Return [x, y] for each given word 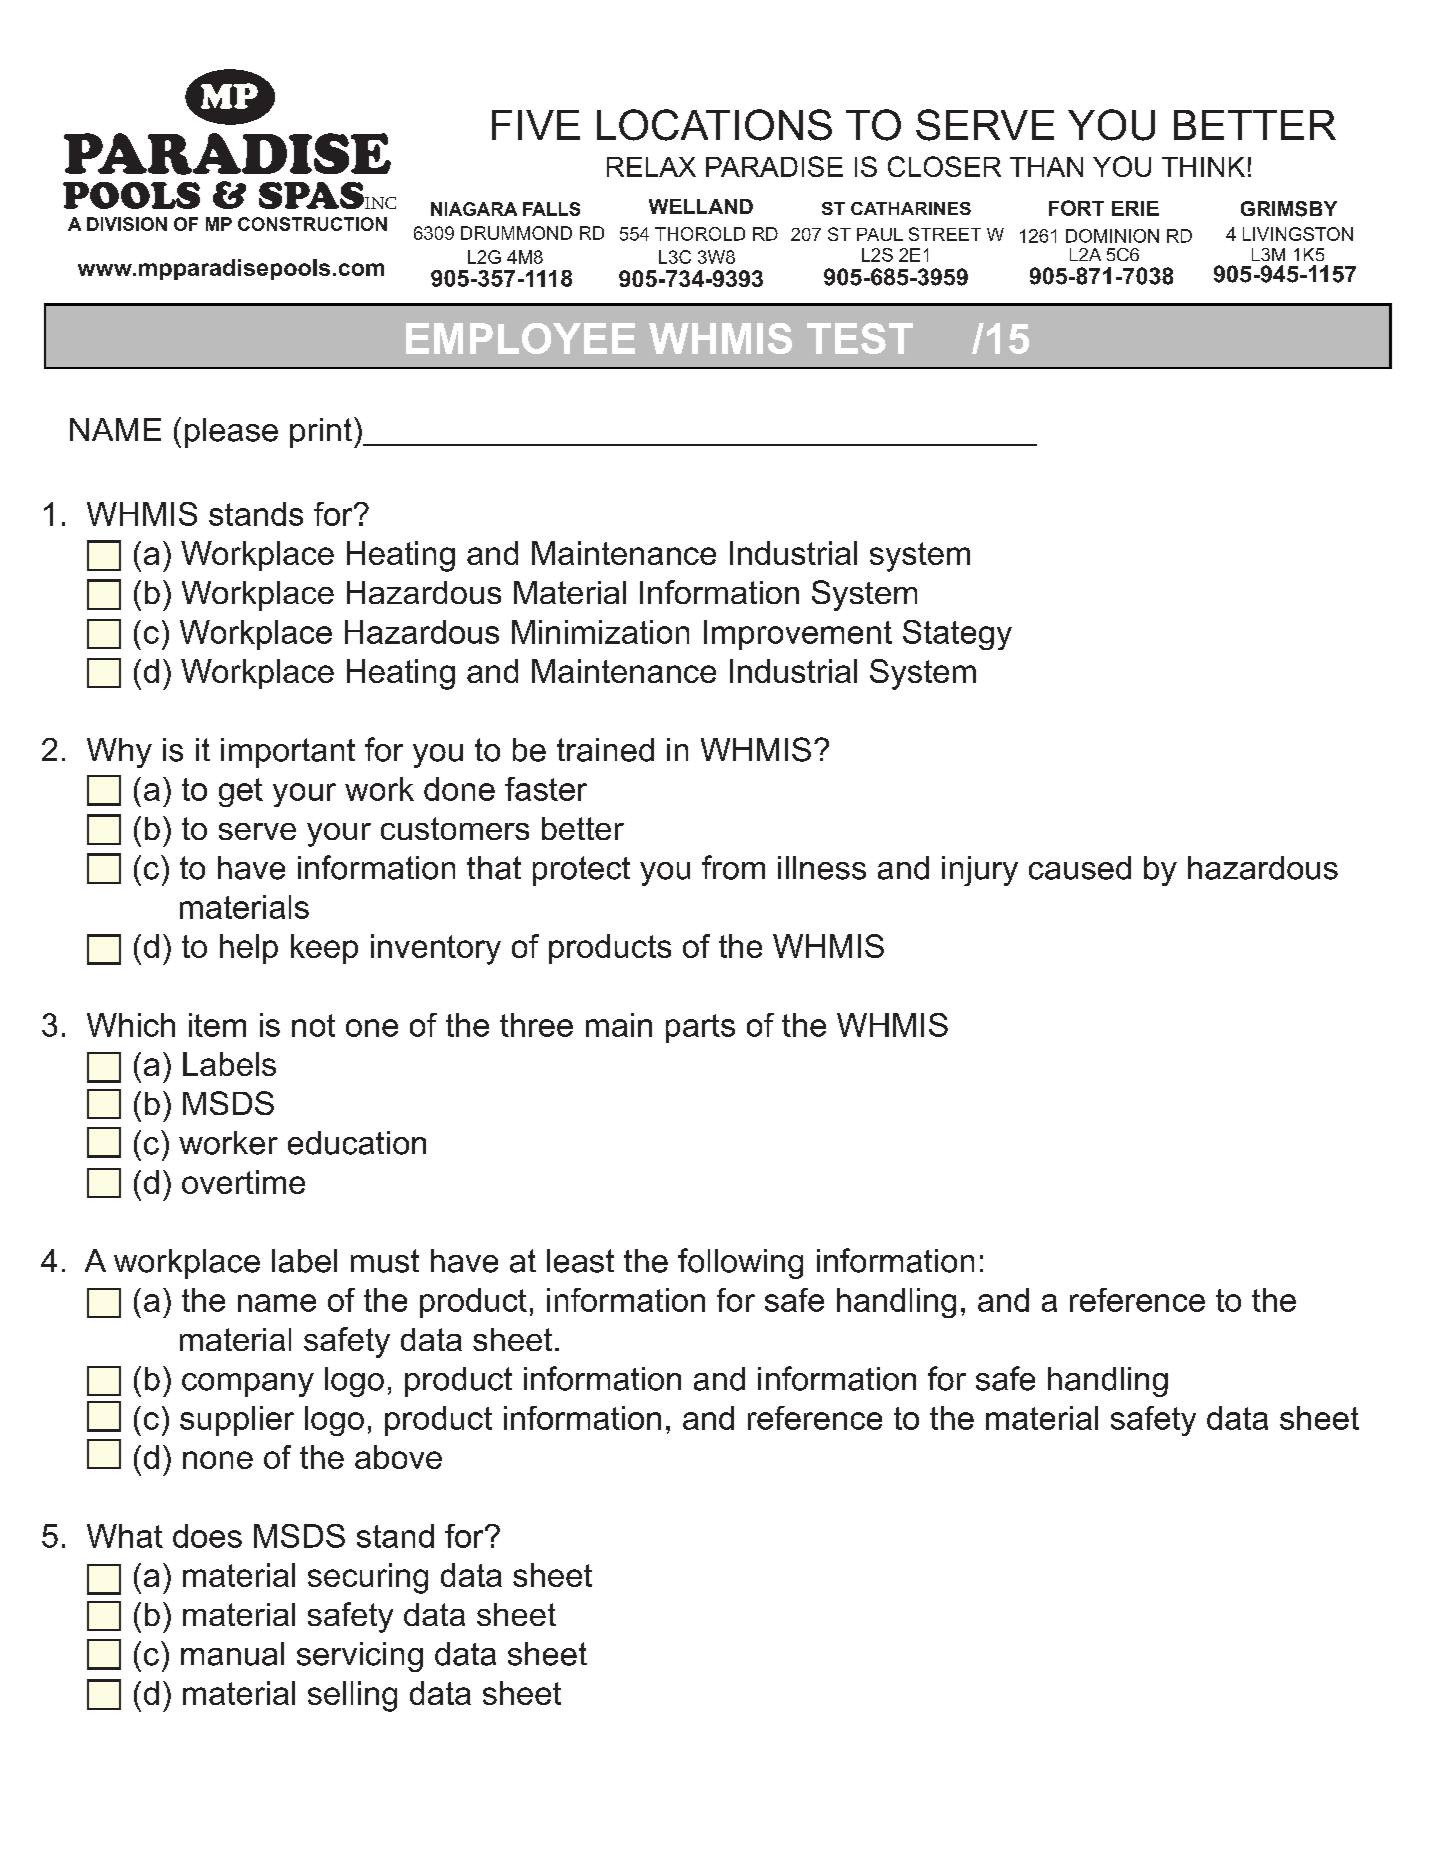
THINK [1203, 167]
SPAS [311, 195]
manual [232, 1654]
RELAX [651, 167]
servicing [360, 1657]
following [740, 1263]
